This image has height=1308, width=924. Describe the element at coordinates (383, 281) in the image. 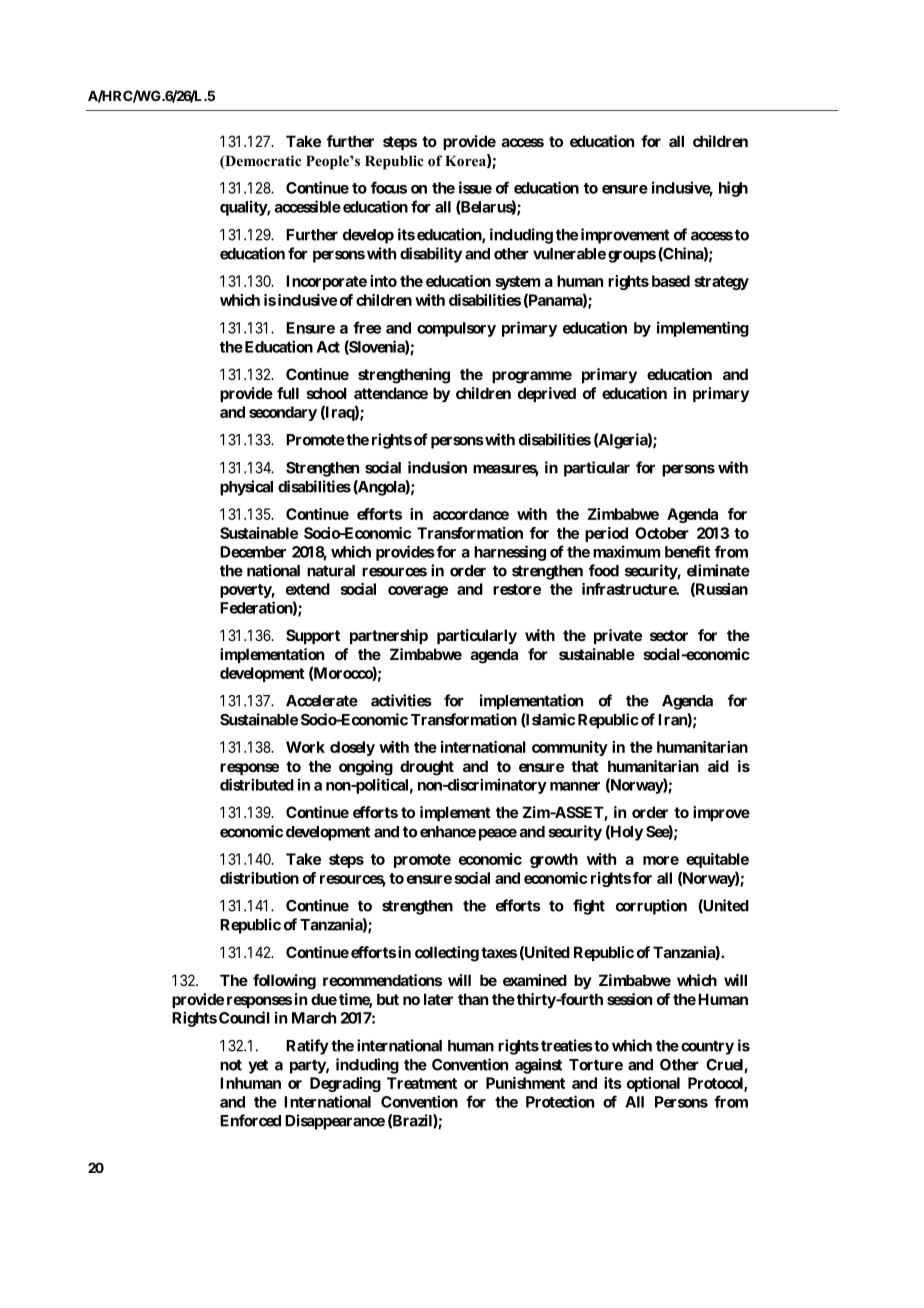

I see `into` at that location.
